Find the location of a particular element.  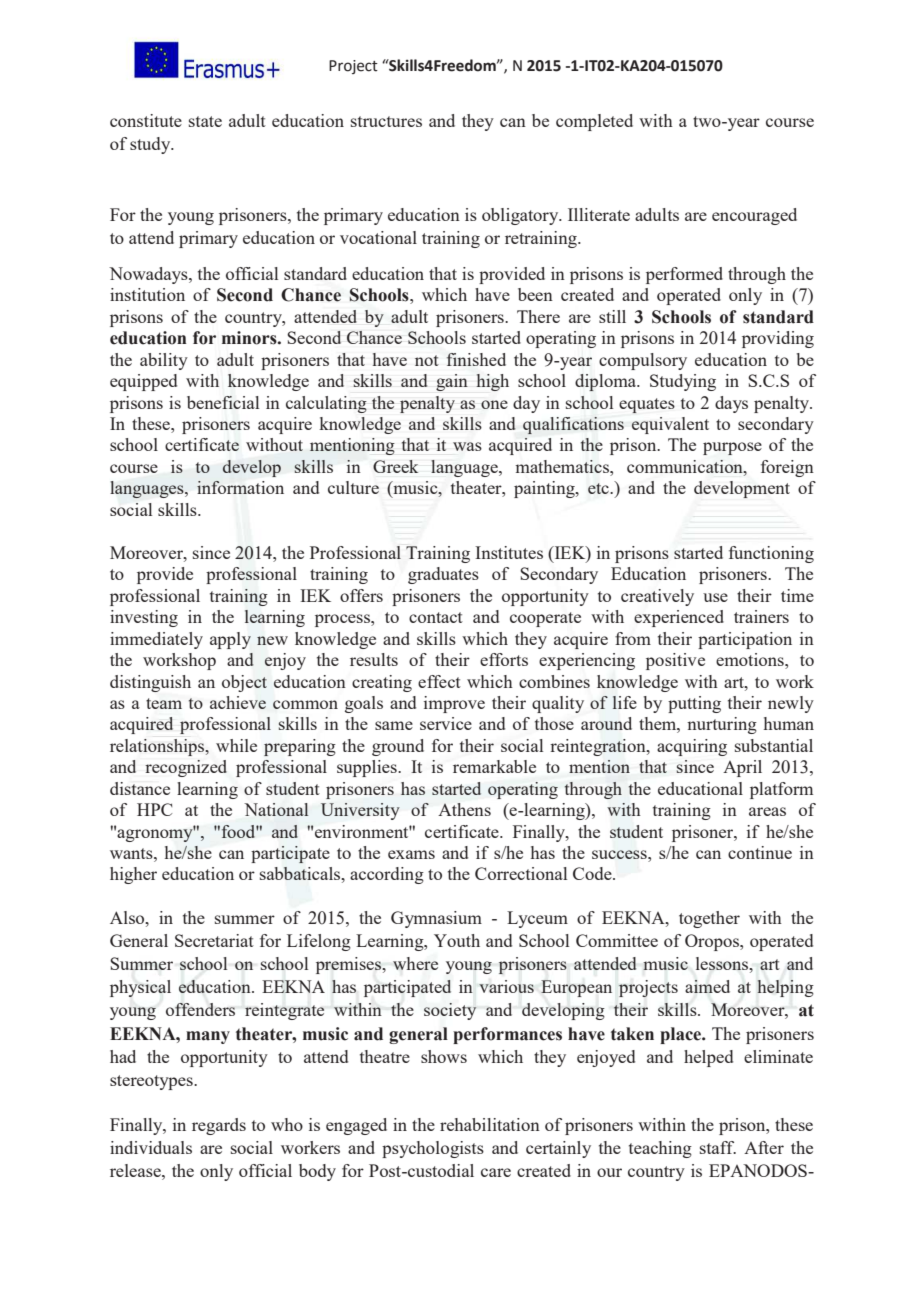

participation is located at coordinates (745, 640).
